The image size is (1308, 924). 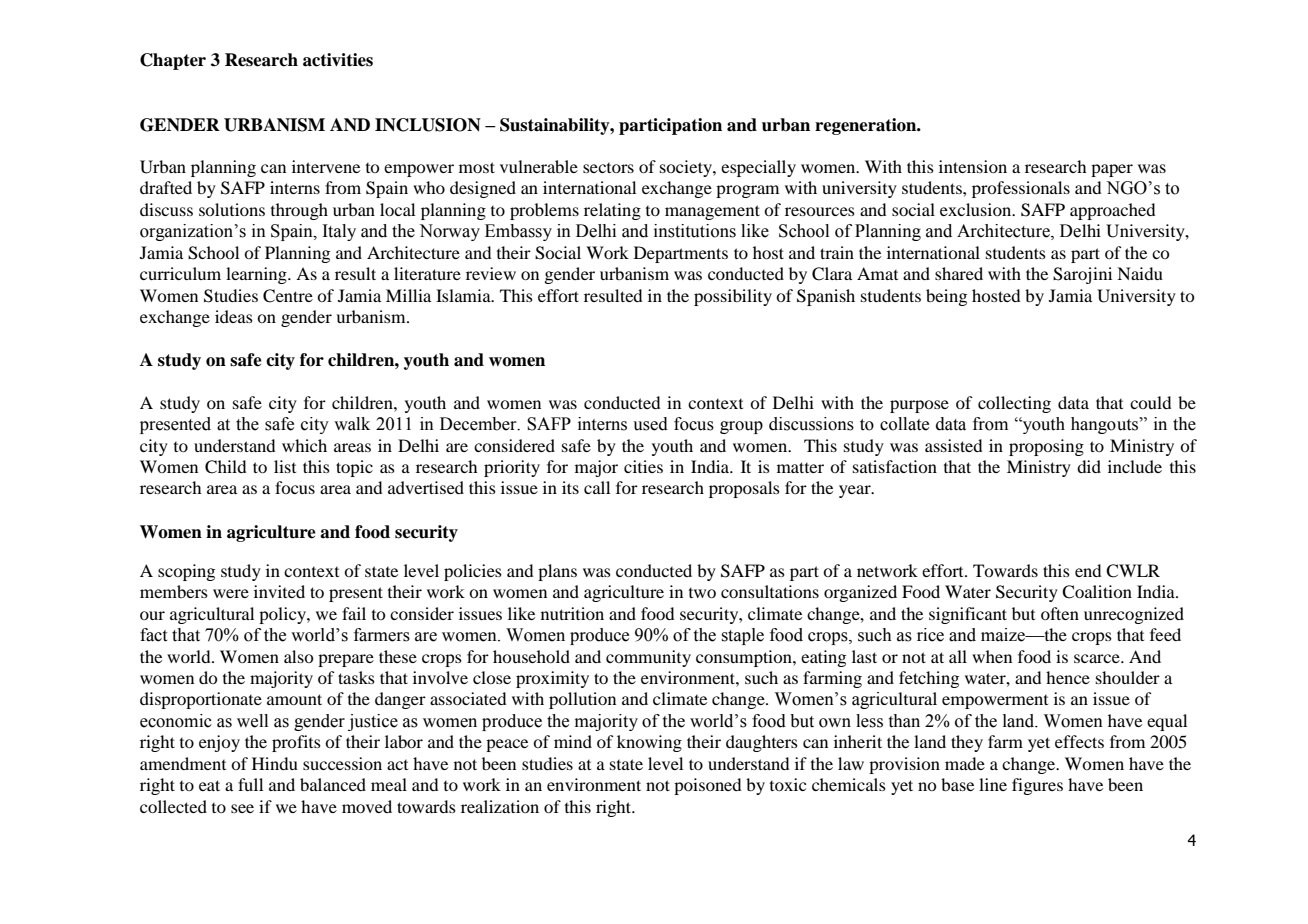 I want to click on when, so click(x=992, y=656).
